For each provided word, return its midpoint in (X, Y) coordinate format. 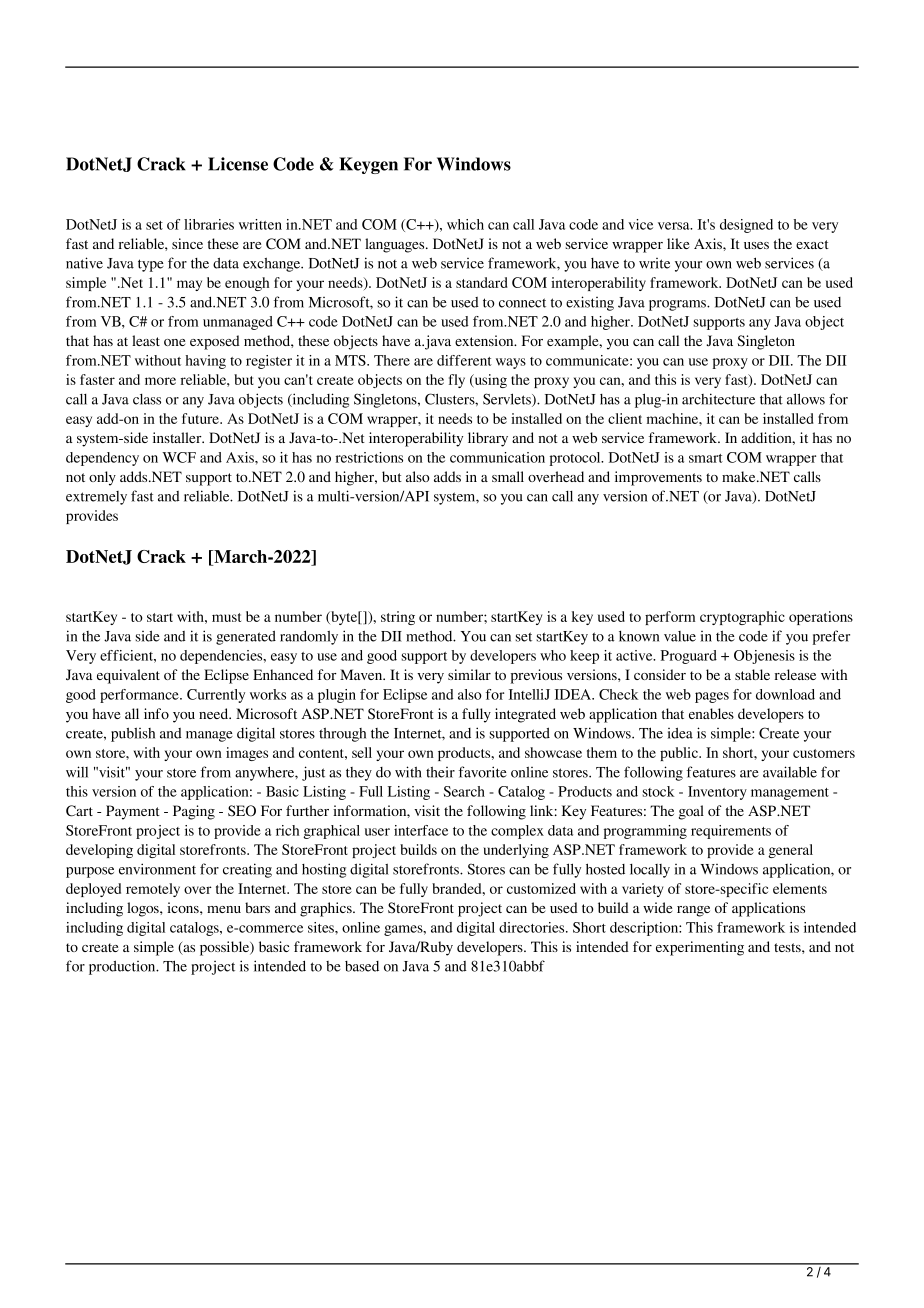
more (160, 381)
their (440, 772)
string (398, 618)
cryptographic (742, 618)
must (226, 617)
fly (457, 381)
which (465, 224)
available (790, 772)
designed (746, 226)
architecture (718, 399)
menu (224, 909)
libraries (209, 224)
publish (133, 734)
